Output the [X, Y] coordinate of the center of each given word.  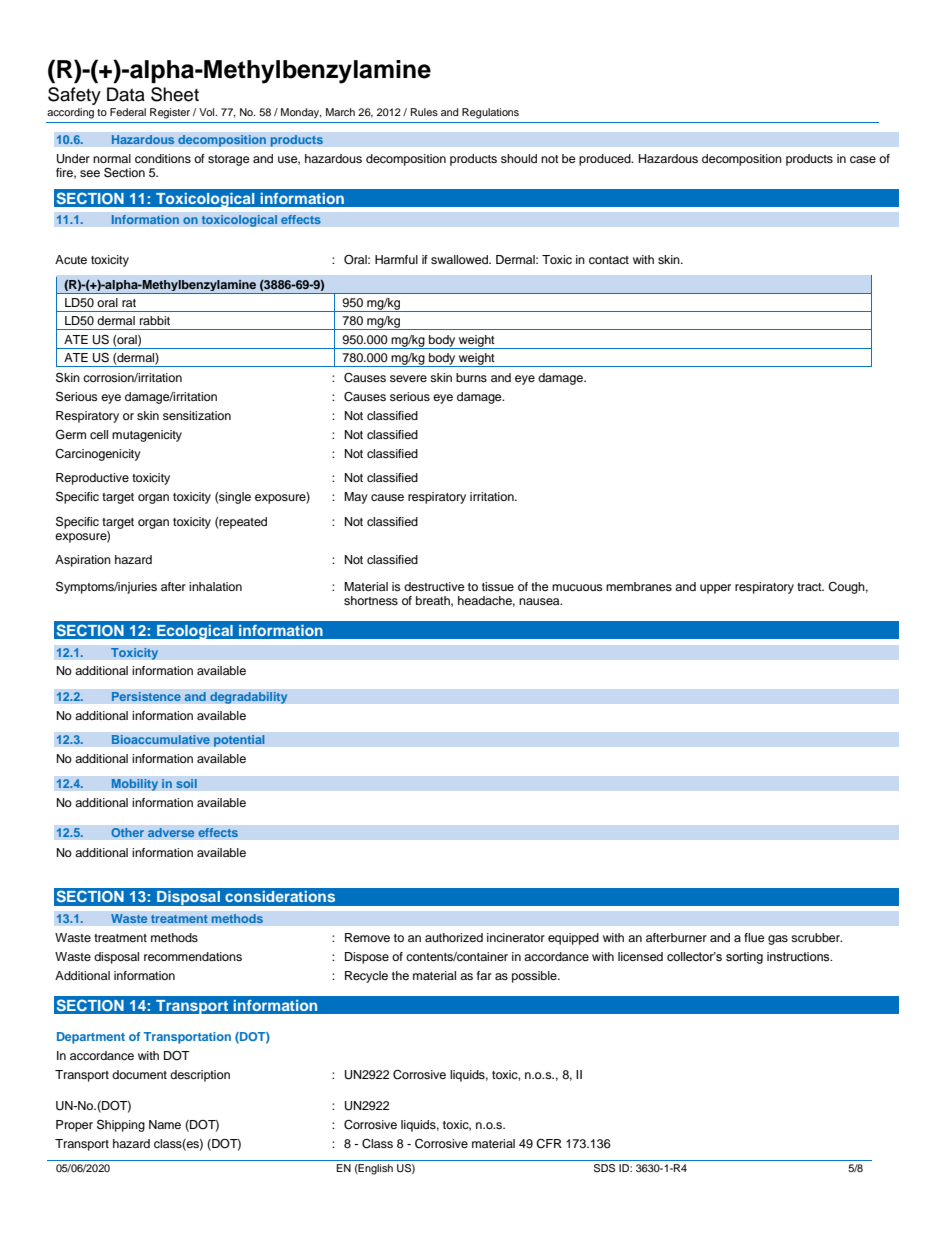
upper [715, 589]
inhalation [215, 586]
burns [471, 377]
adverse [171, 833]
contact [609, 260]
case [863, 159]
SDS [604, 1168]
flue [754, 937]
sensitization [197, 415]
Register [170, 113]
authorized [454, 937]
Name [165, 1124]
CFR [549, 1144]
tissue [498, 586]
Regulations [490, 113]
